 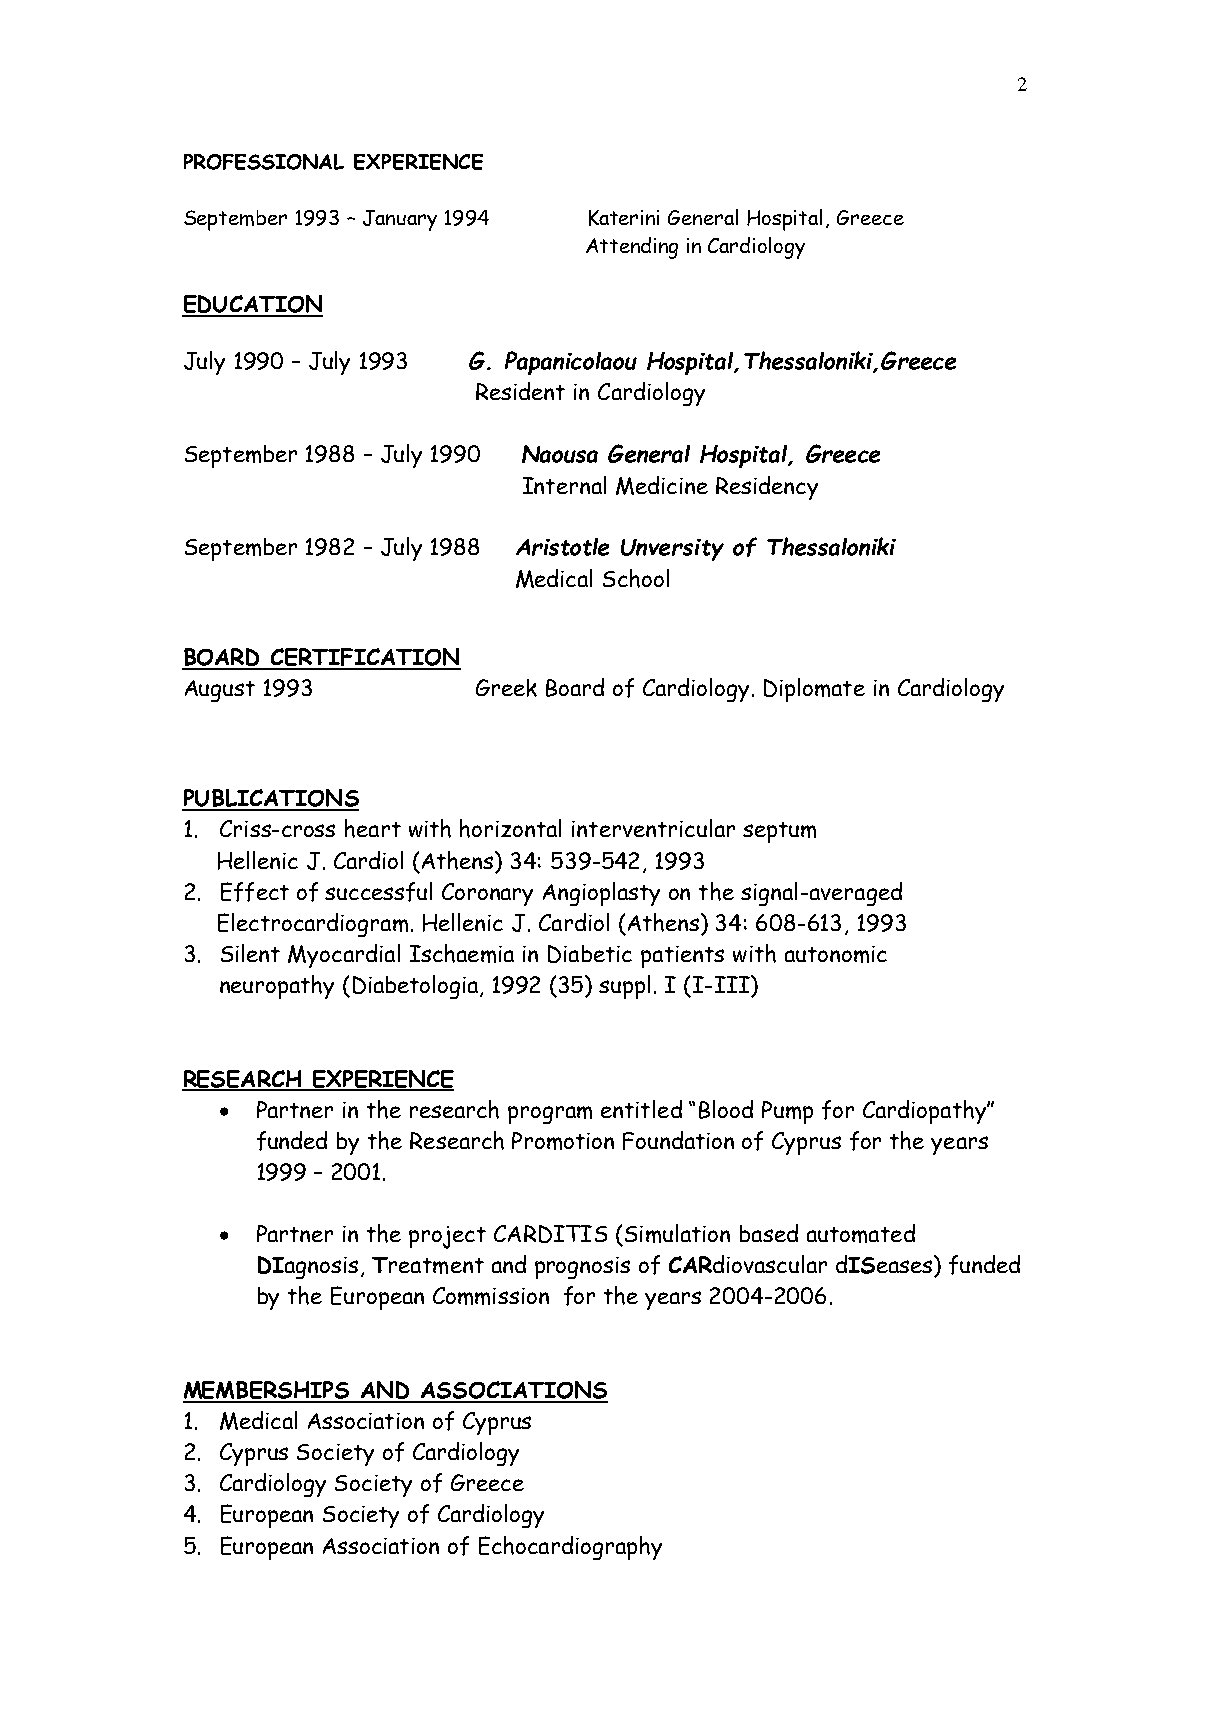 I want to click on Papanicolaou, so click(x=571, y=363).
